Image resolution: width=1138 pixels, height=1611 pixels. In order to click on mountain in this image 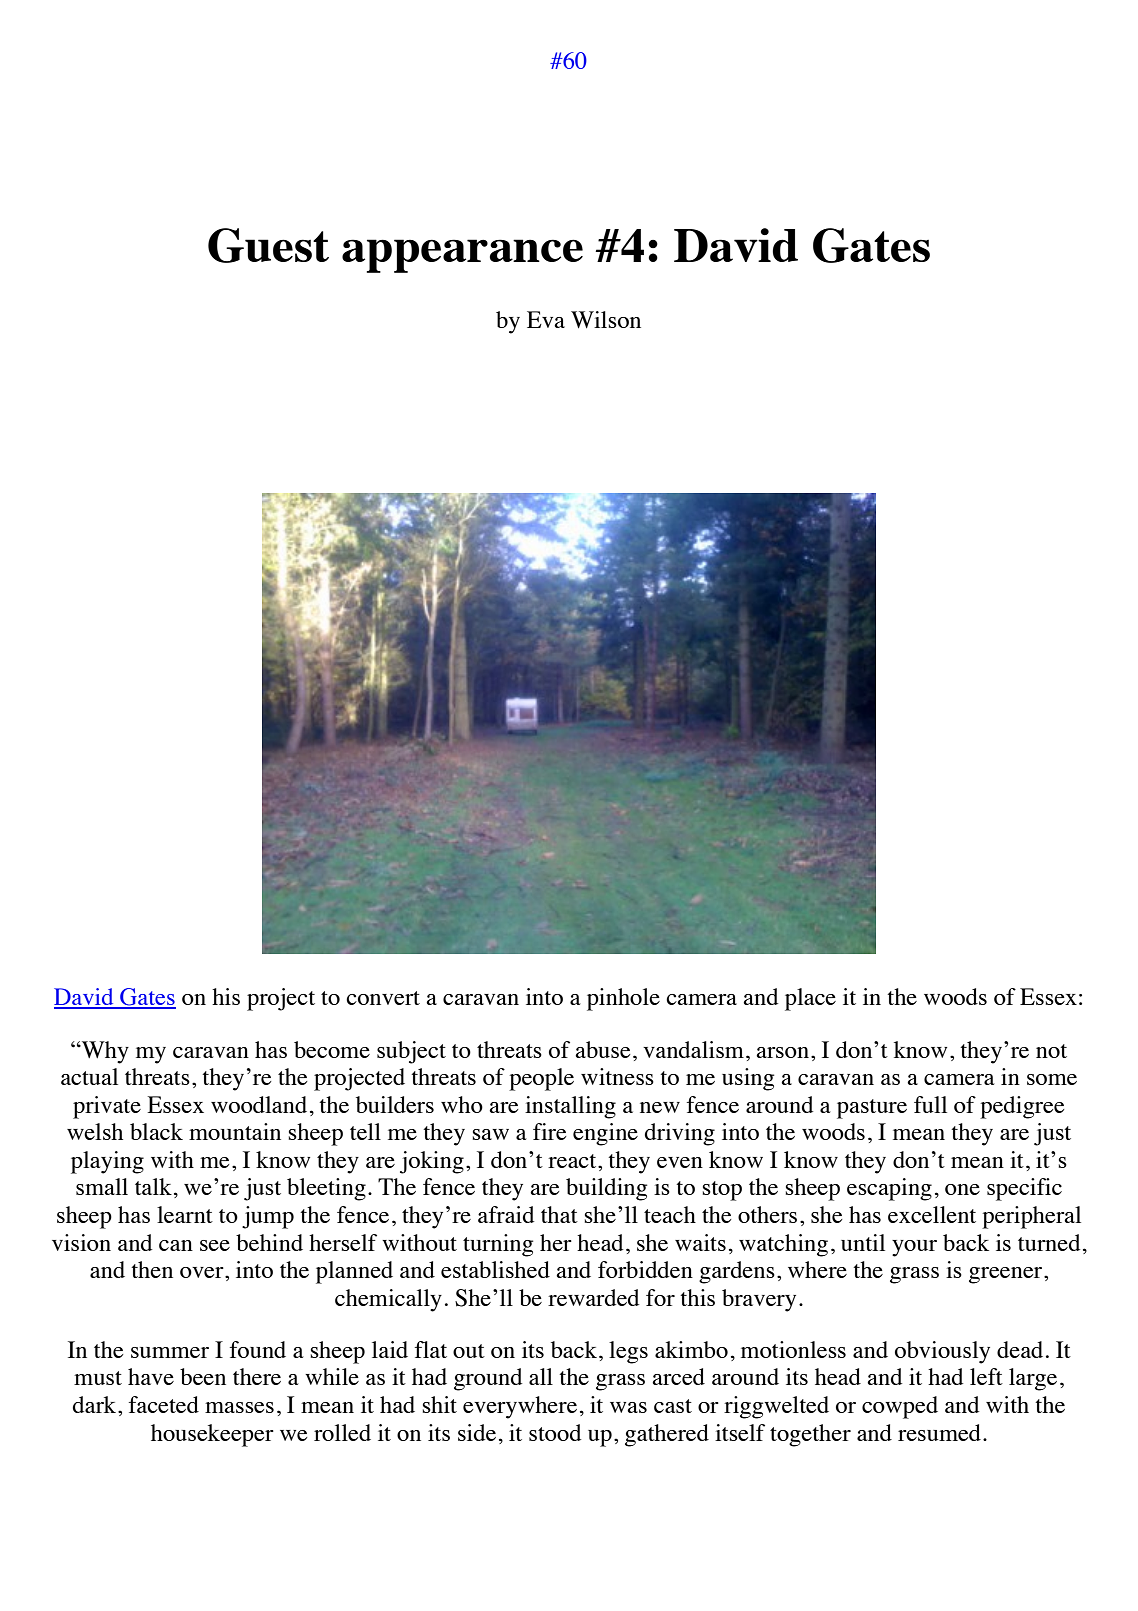, I will do `click(235, 1131)`.
